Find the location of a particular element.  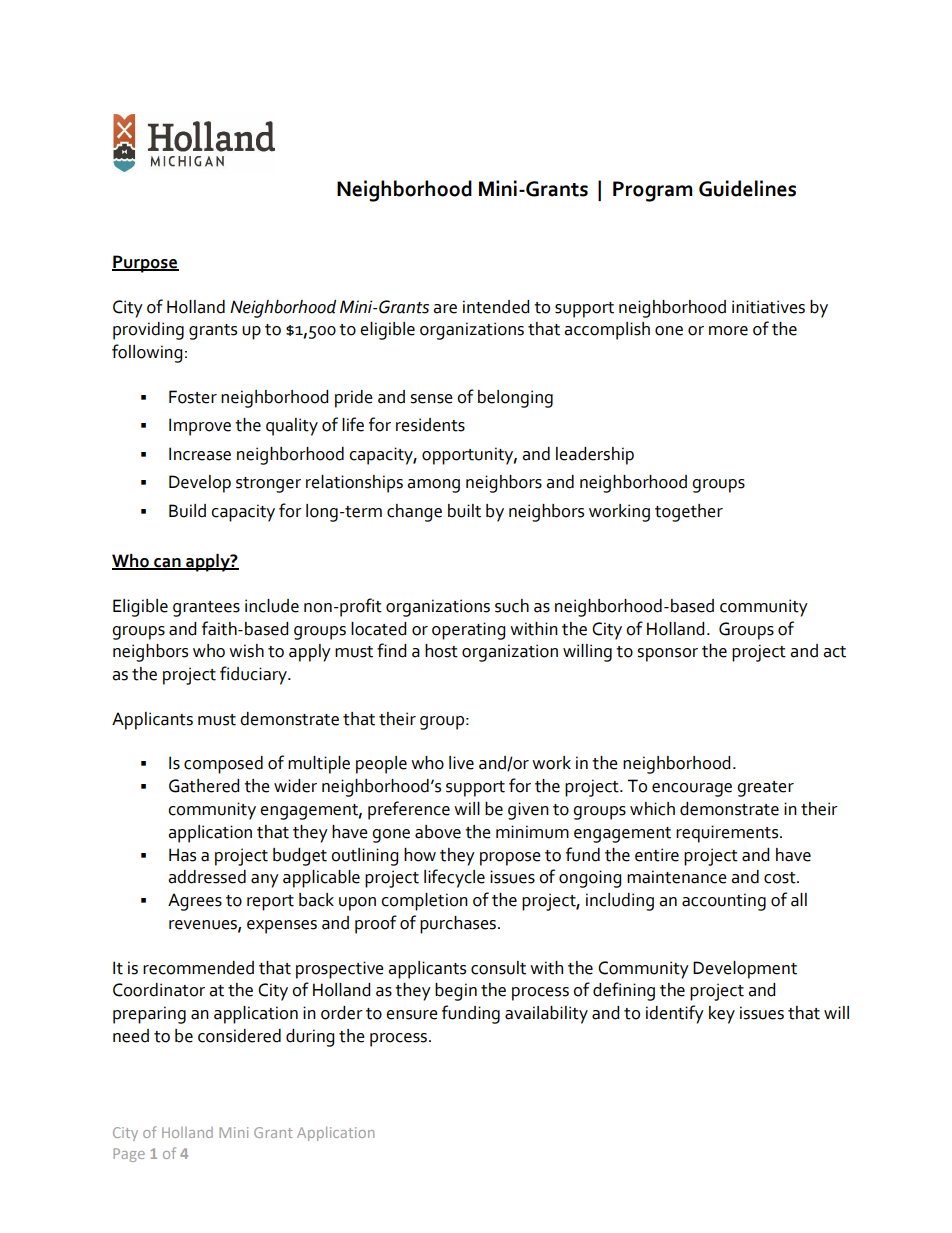

Guidelines is located at coordinates (747, 188).
